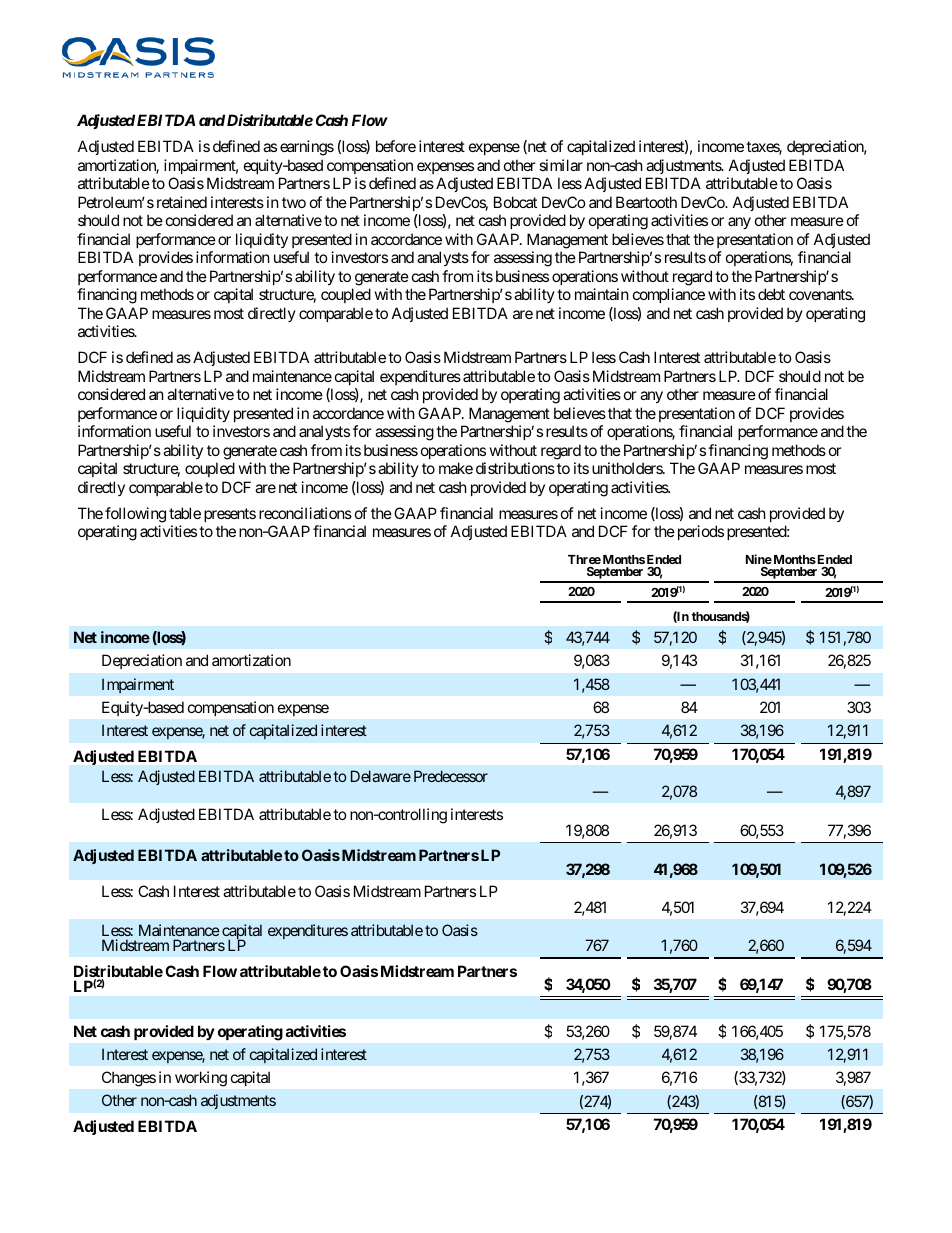  What do you see at coordinates (602, 294) in the screenshot?
I see `maintain` at bounding box center [602, 294].
